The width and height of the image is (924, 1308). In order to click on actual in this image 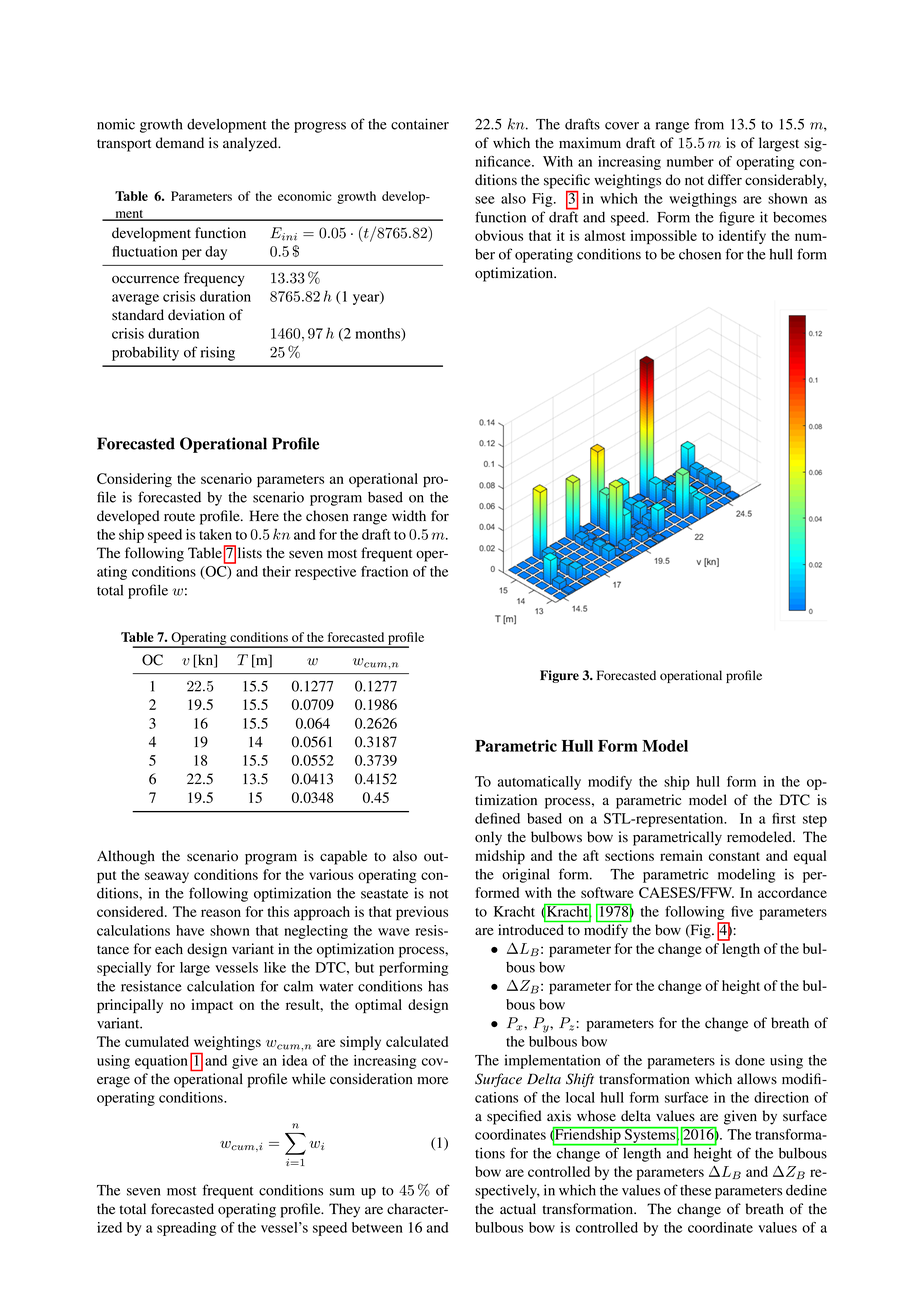, I will do `click(518, 1208)`.
